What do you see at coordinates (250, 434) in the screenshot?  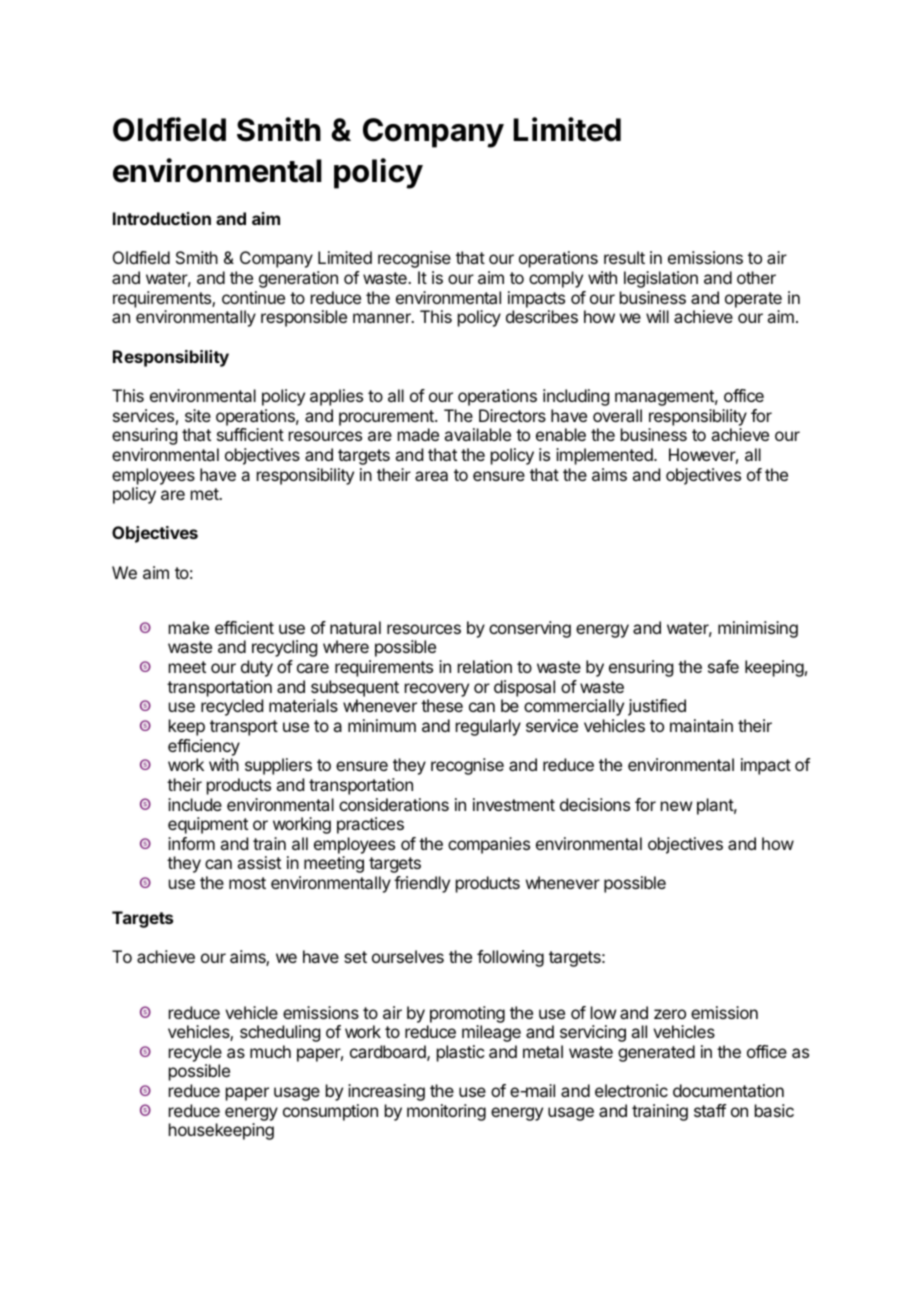 I see `sufficient` at bounding box center [250, 434].
